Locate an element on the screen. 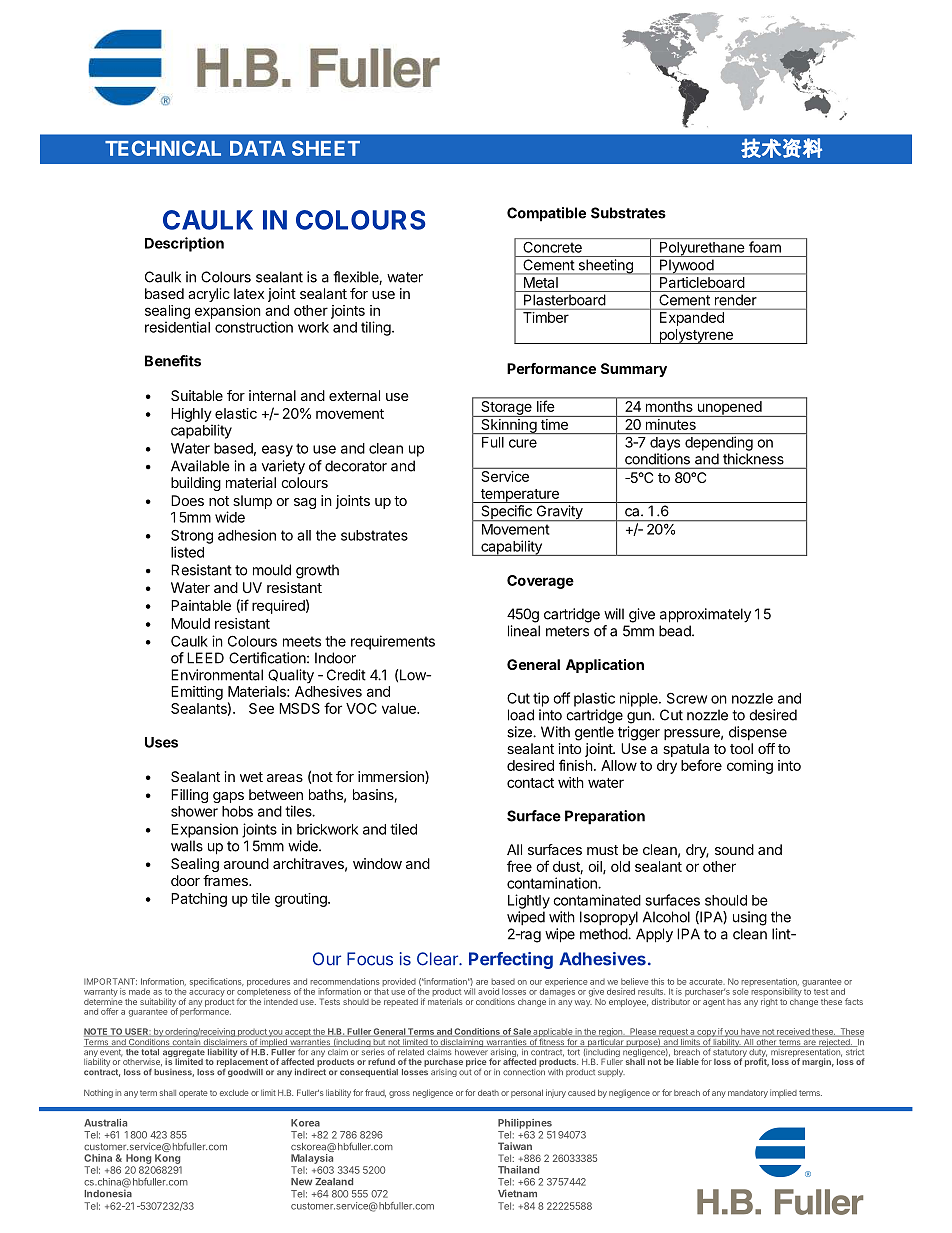 The width and height of the screenshot is (952, 1233). TECHNICAL is located at coordinates (163, 148).
